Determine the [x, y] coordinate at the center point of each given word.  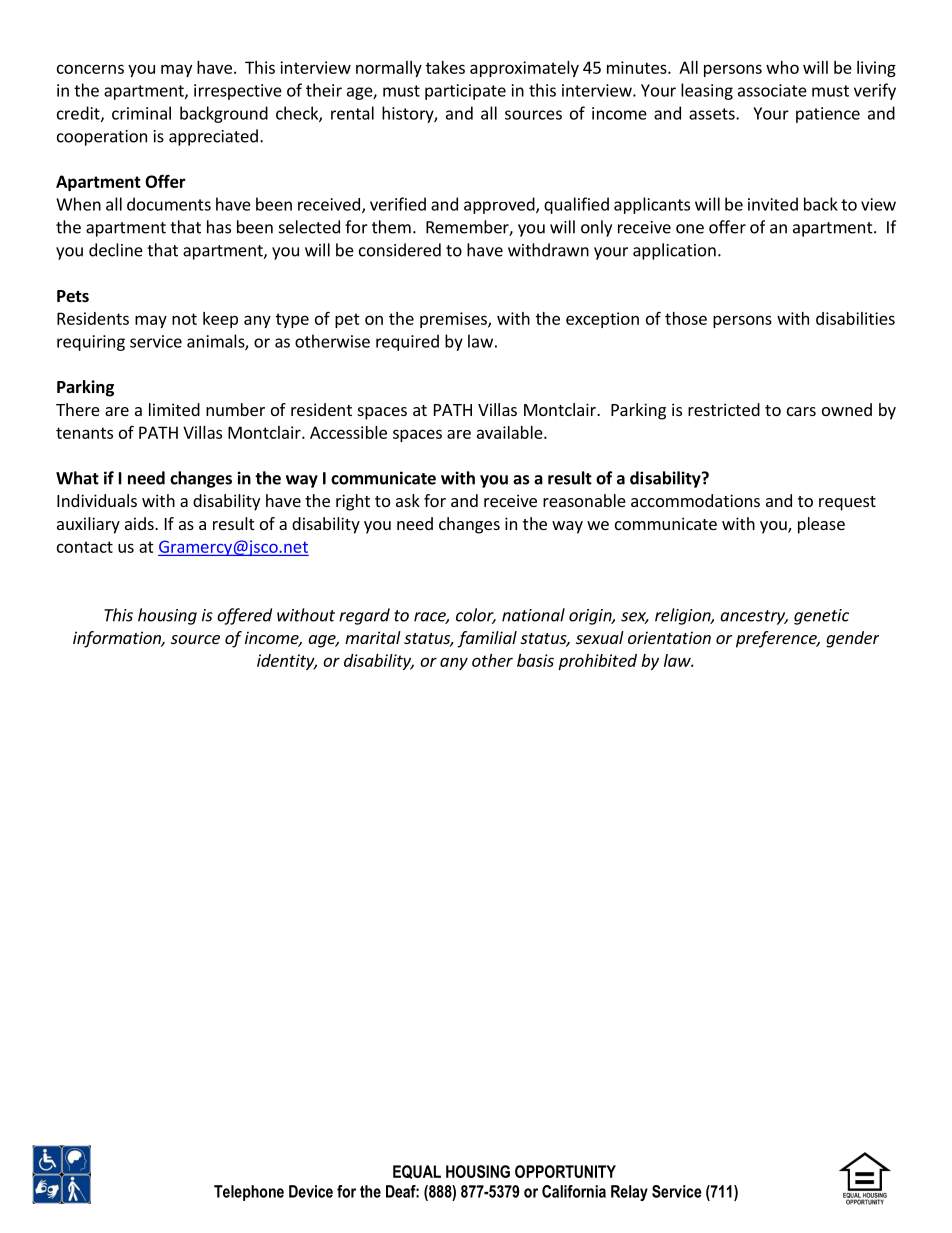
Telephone [249, 1193]
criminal [141, 113]
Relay [629, 1193]
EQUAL [417, 1172]
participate [465, 92]
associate [772, 90]
